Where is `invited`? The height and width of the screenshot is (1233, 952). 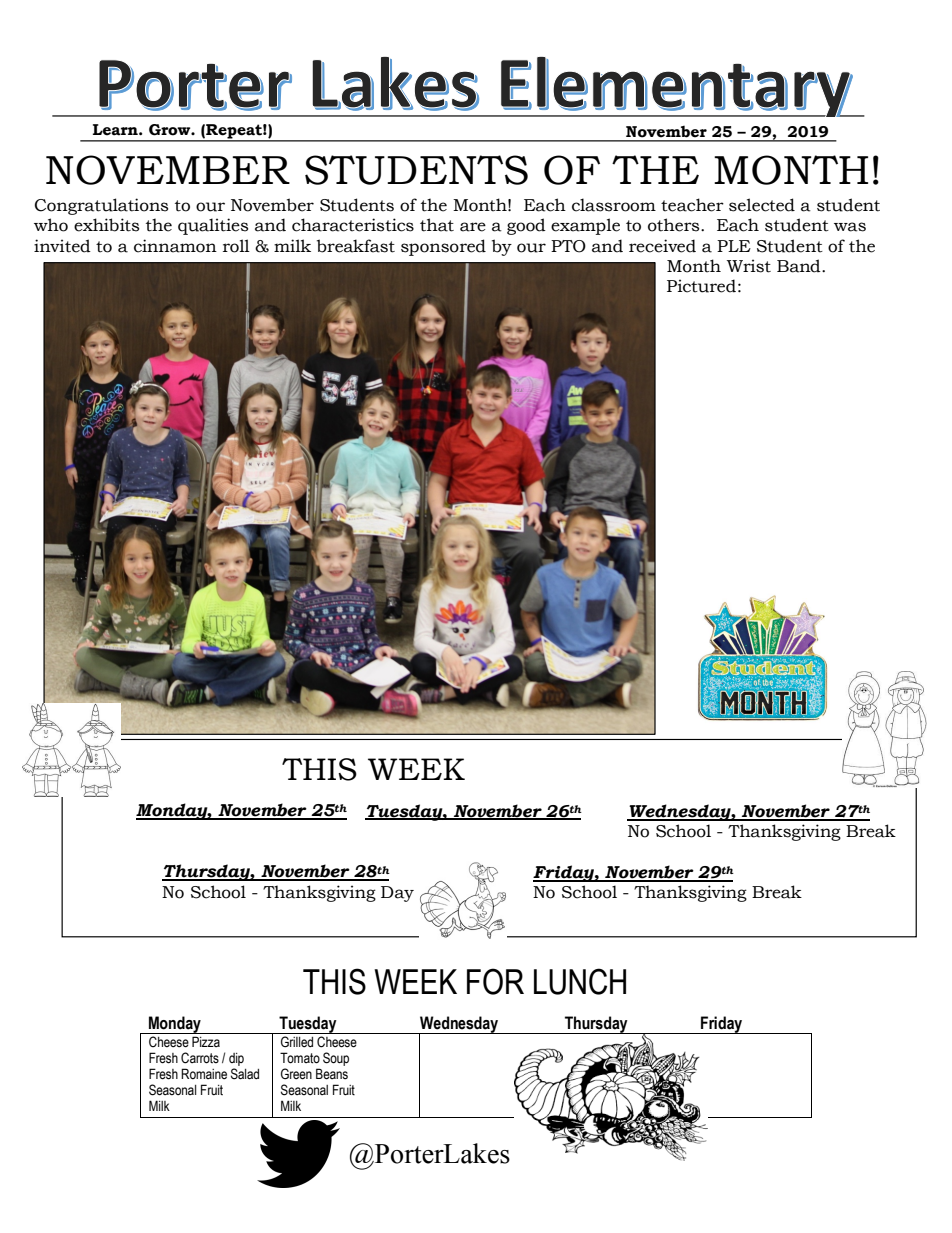 invited is located at coordinates (62, 246).
